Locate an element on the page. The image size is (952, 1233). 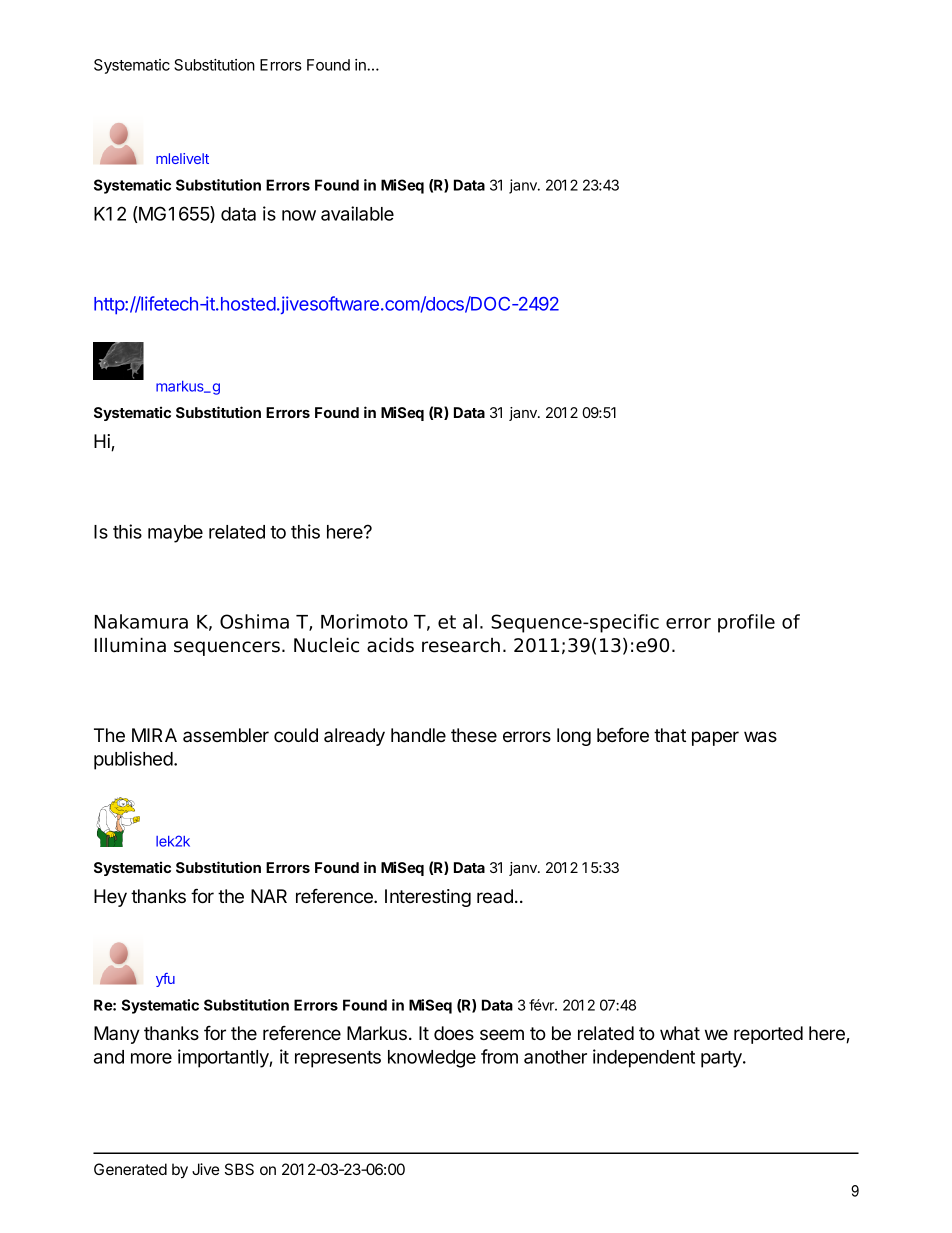
available is located at coordinates (357, 213).
